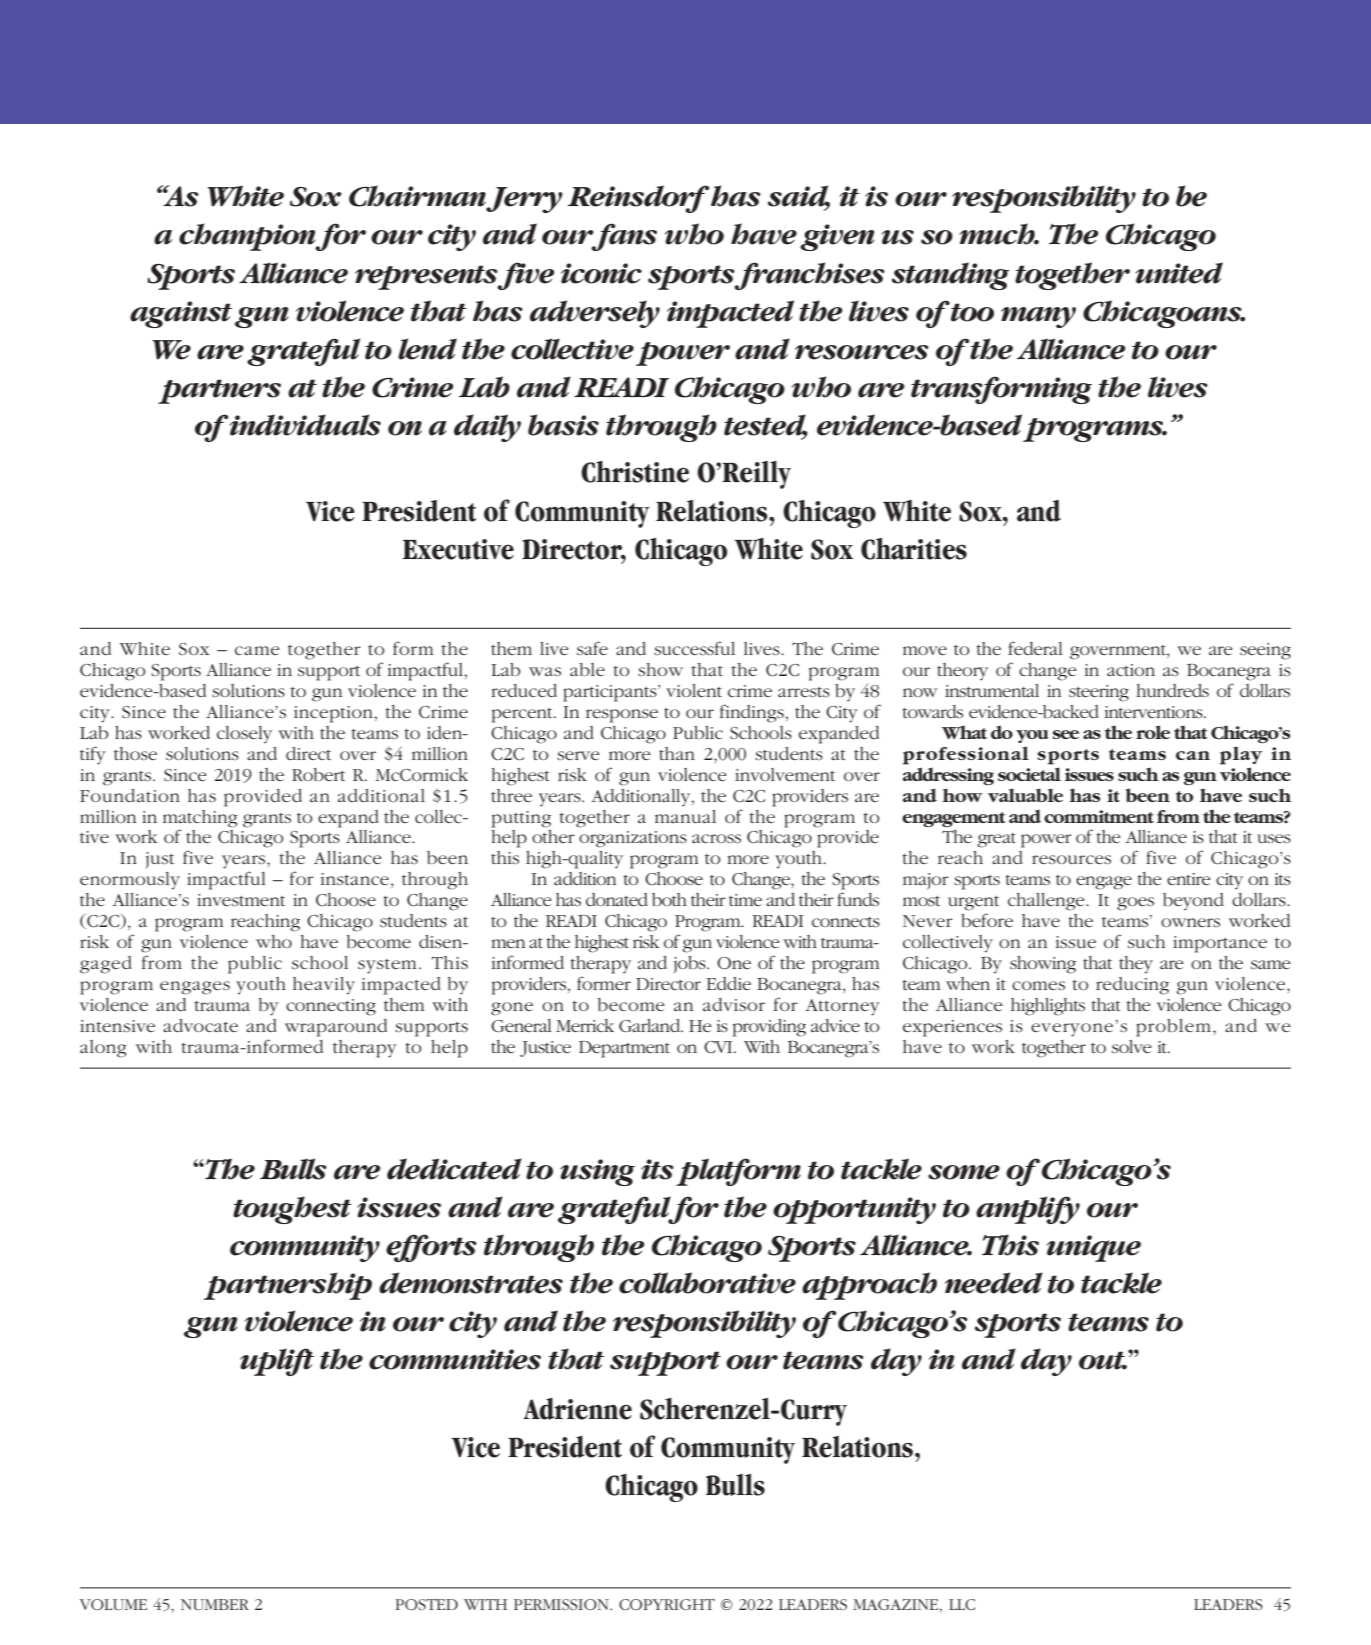 This page has height=1645, width=1371. I want to click on LLC, so click(962, 1604).
